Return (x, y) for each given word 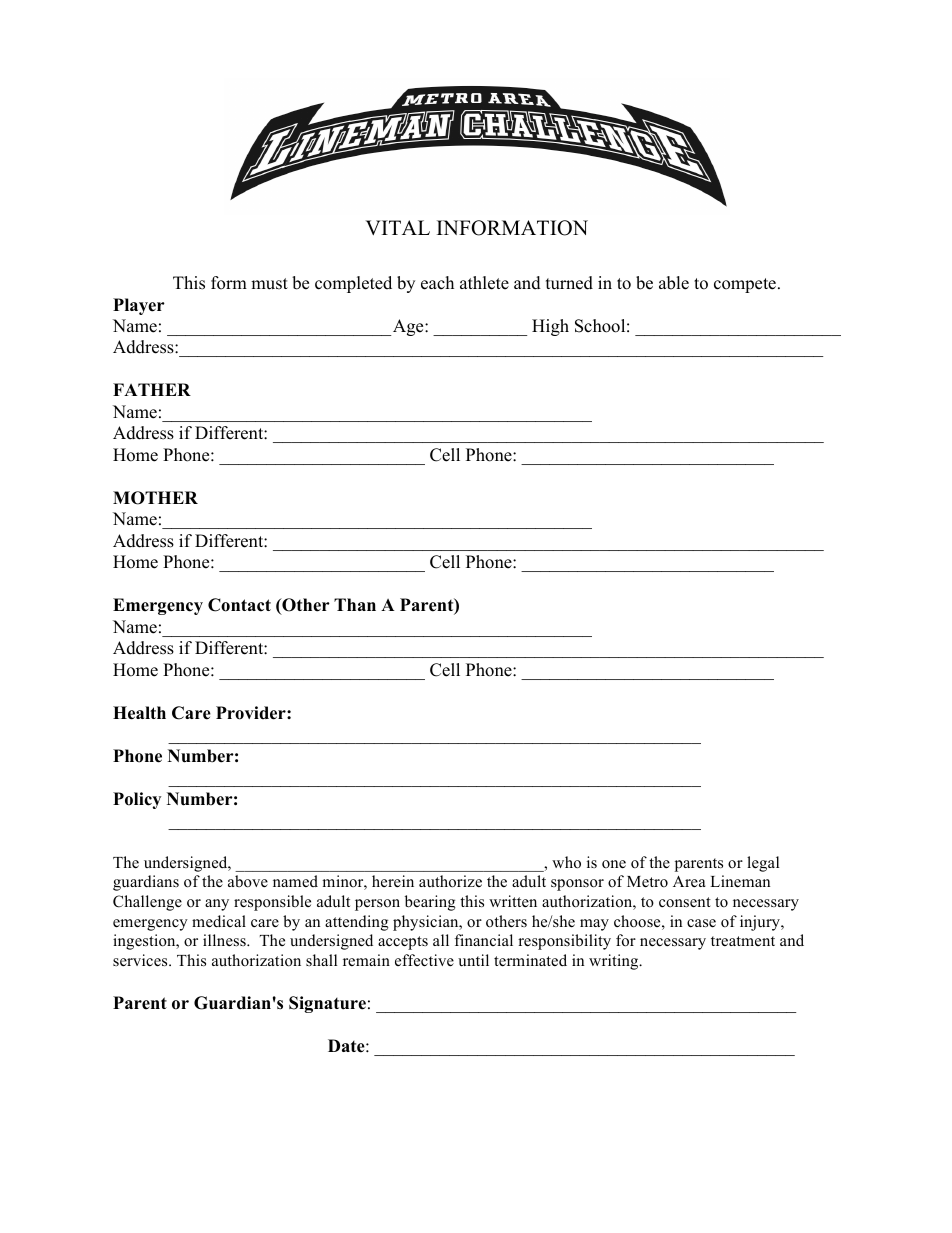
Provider (252, 713)
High (550, 327)
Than (355, 604)
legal (763, 864)
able (674, 283)
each (437, 283)
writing (615, 962)
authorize (450, 881)
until (473, 960)
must (269, 284)
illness (225, 940)
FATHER (152, 389)
